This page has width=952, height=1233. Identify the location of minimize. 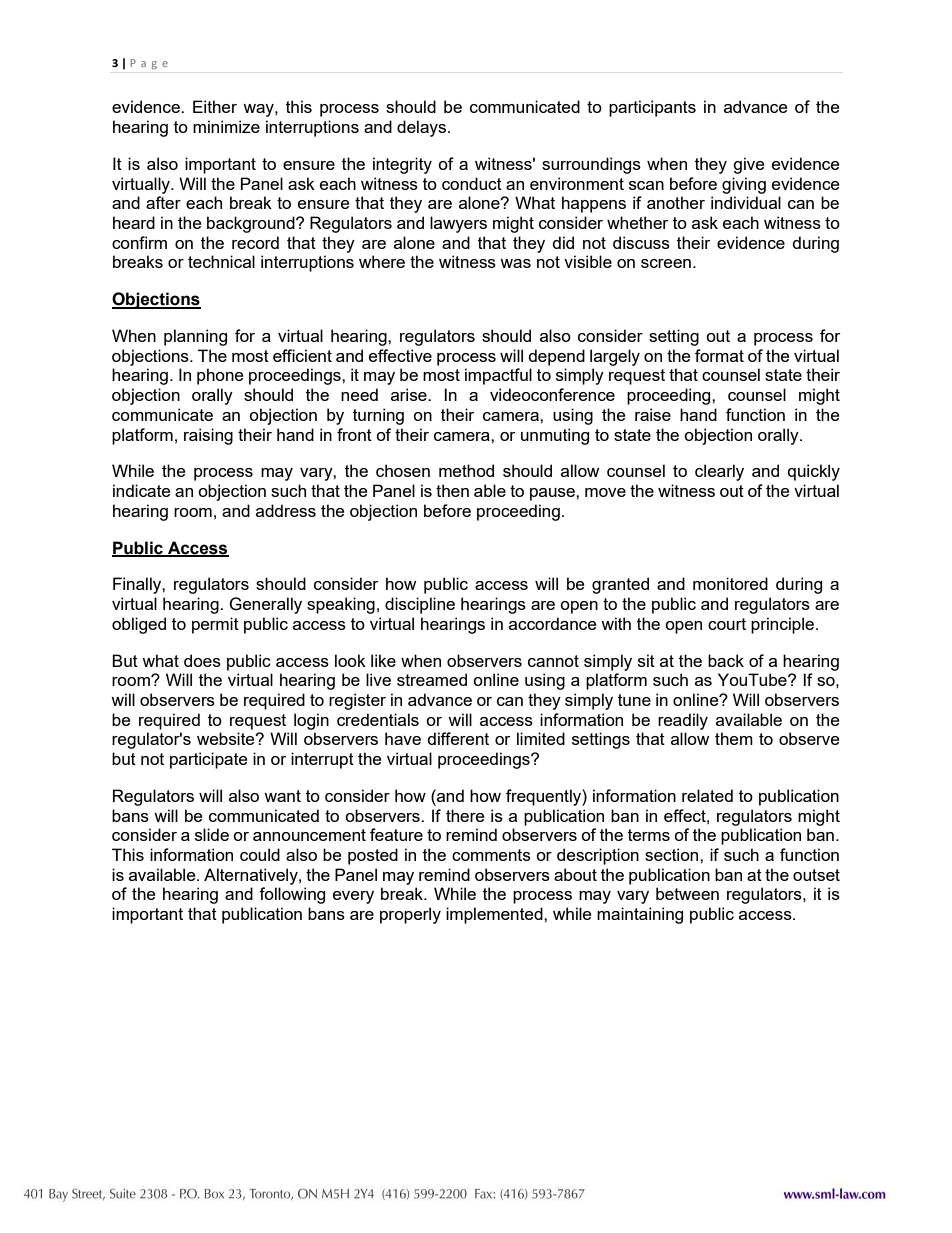
(226, 126).
